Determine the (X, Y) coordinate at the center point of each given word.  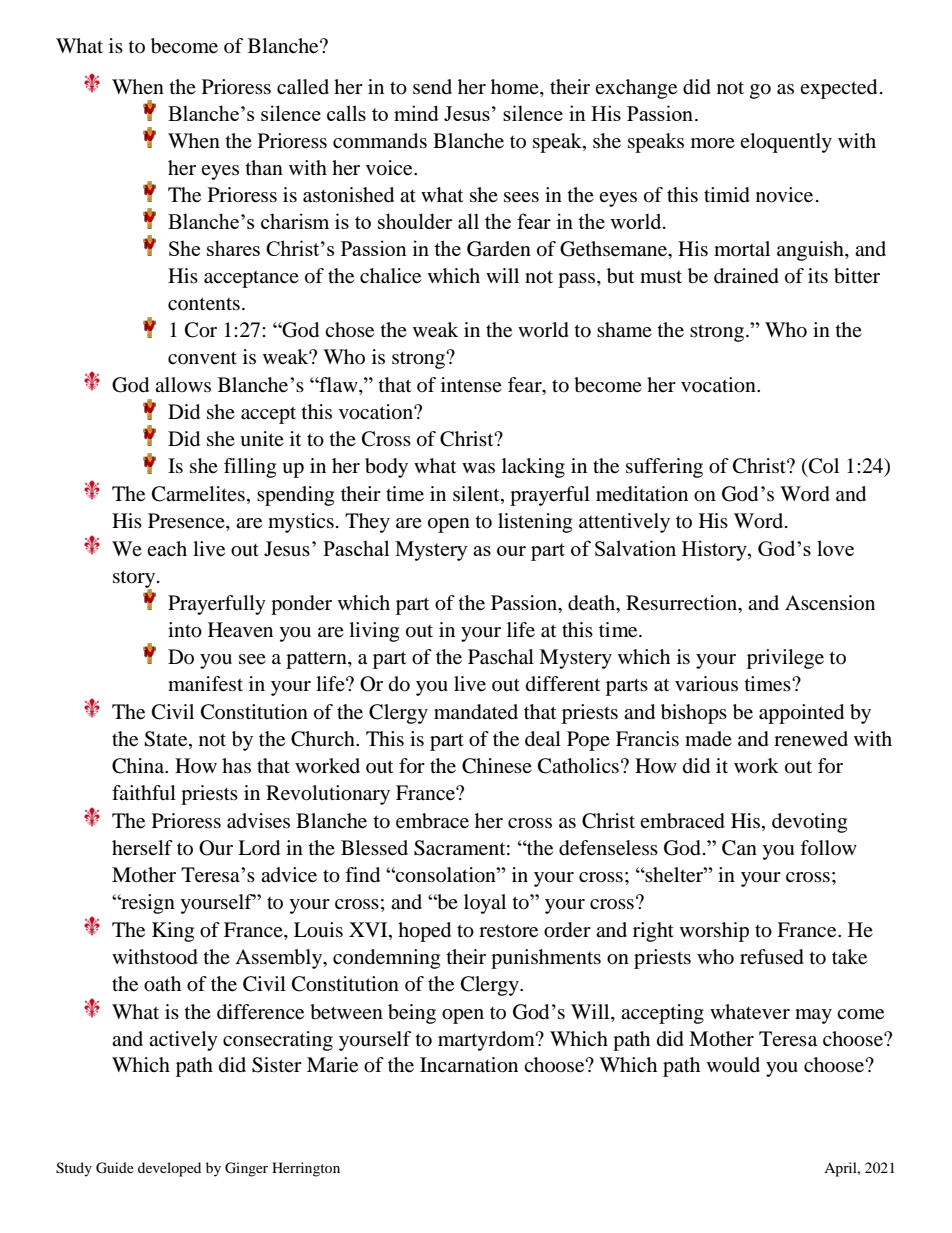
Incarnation (469, 1065)
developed (169, 1169)
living (374, 632)
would (733, 1064)
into (185, 630)
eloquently (786, 143)
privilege (785, 659)
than (264, 167)
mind (416, 113)
